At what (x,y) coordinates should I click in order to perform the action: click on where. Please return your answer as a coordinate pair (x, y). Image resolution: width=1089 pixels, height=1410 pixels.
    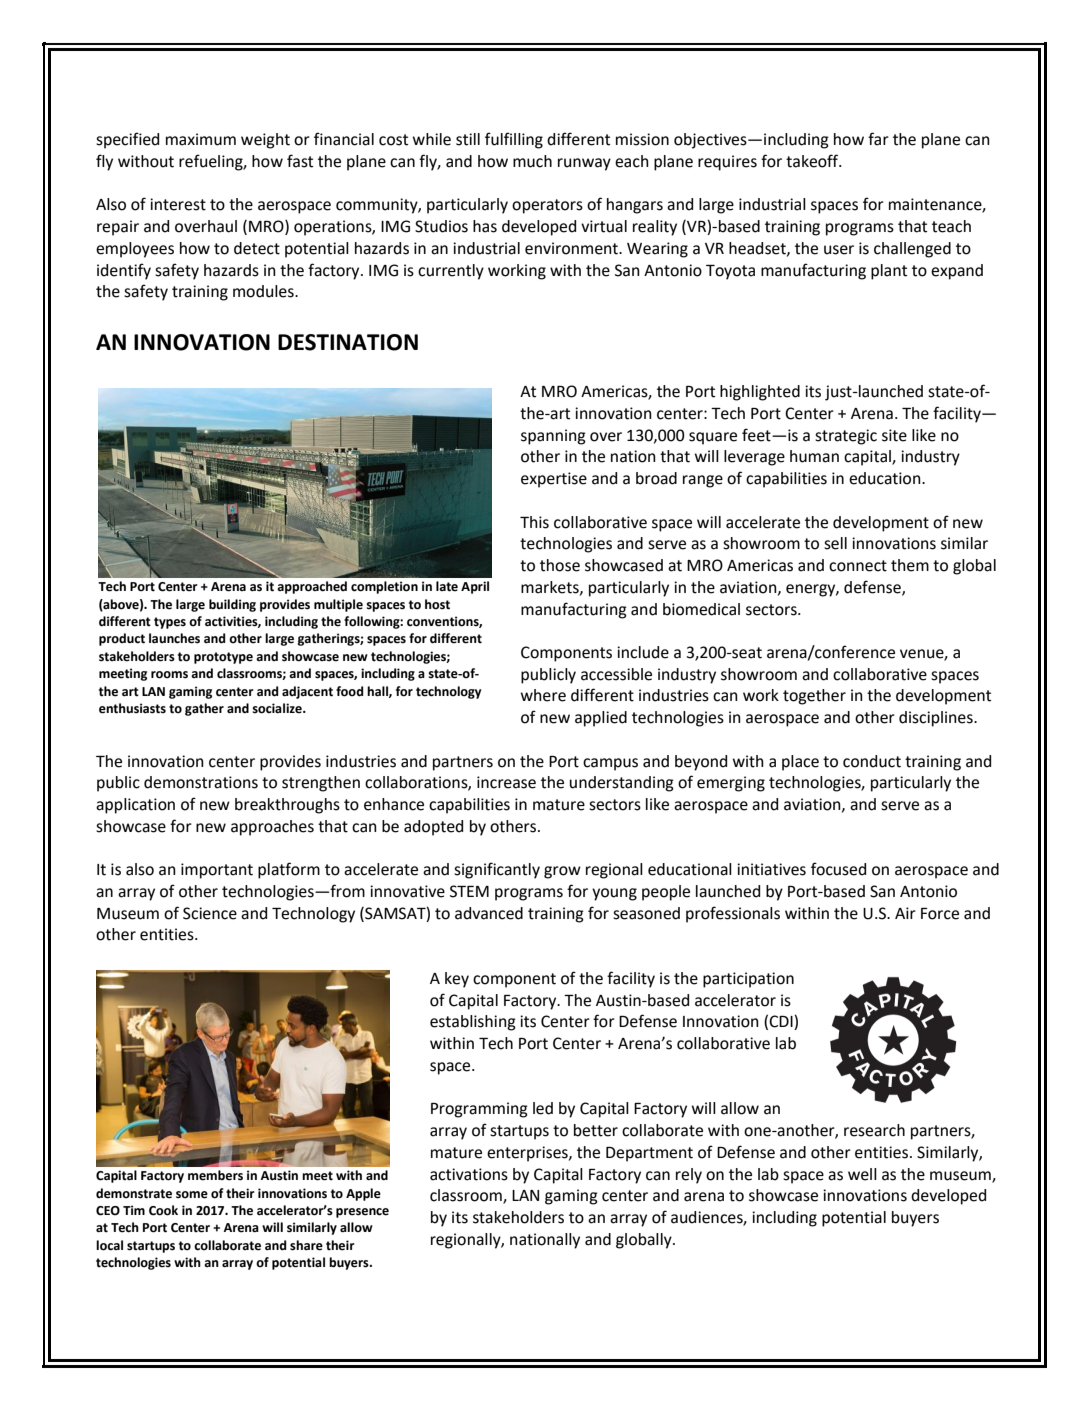
    Looking at the image, I should click on (543, 695).
